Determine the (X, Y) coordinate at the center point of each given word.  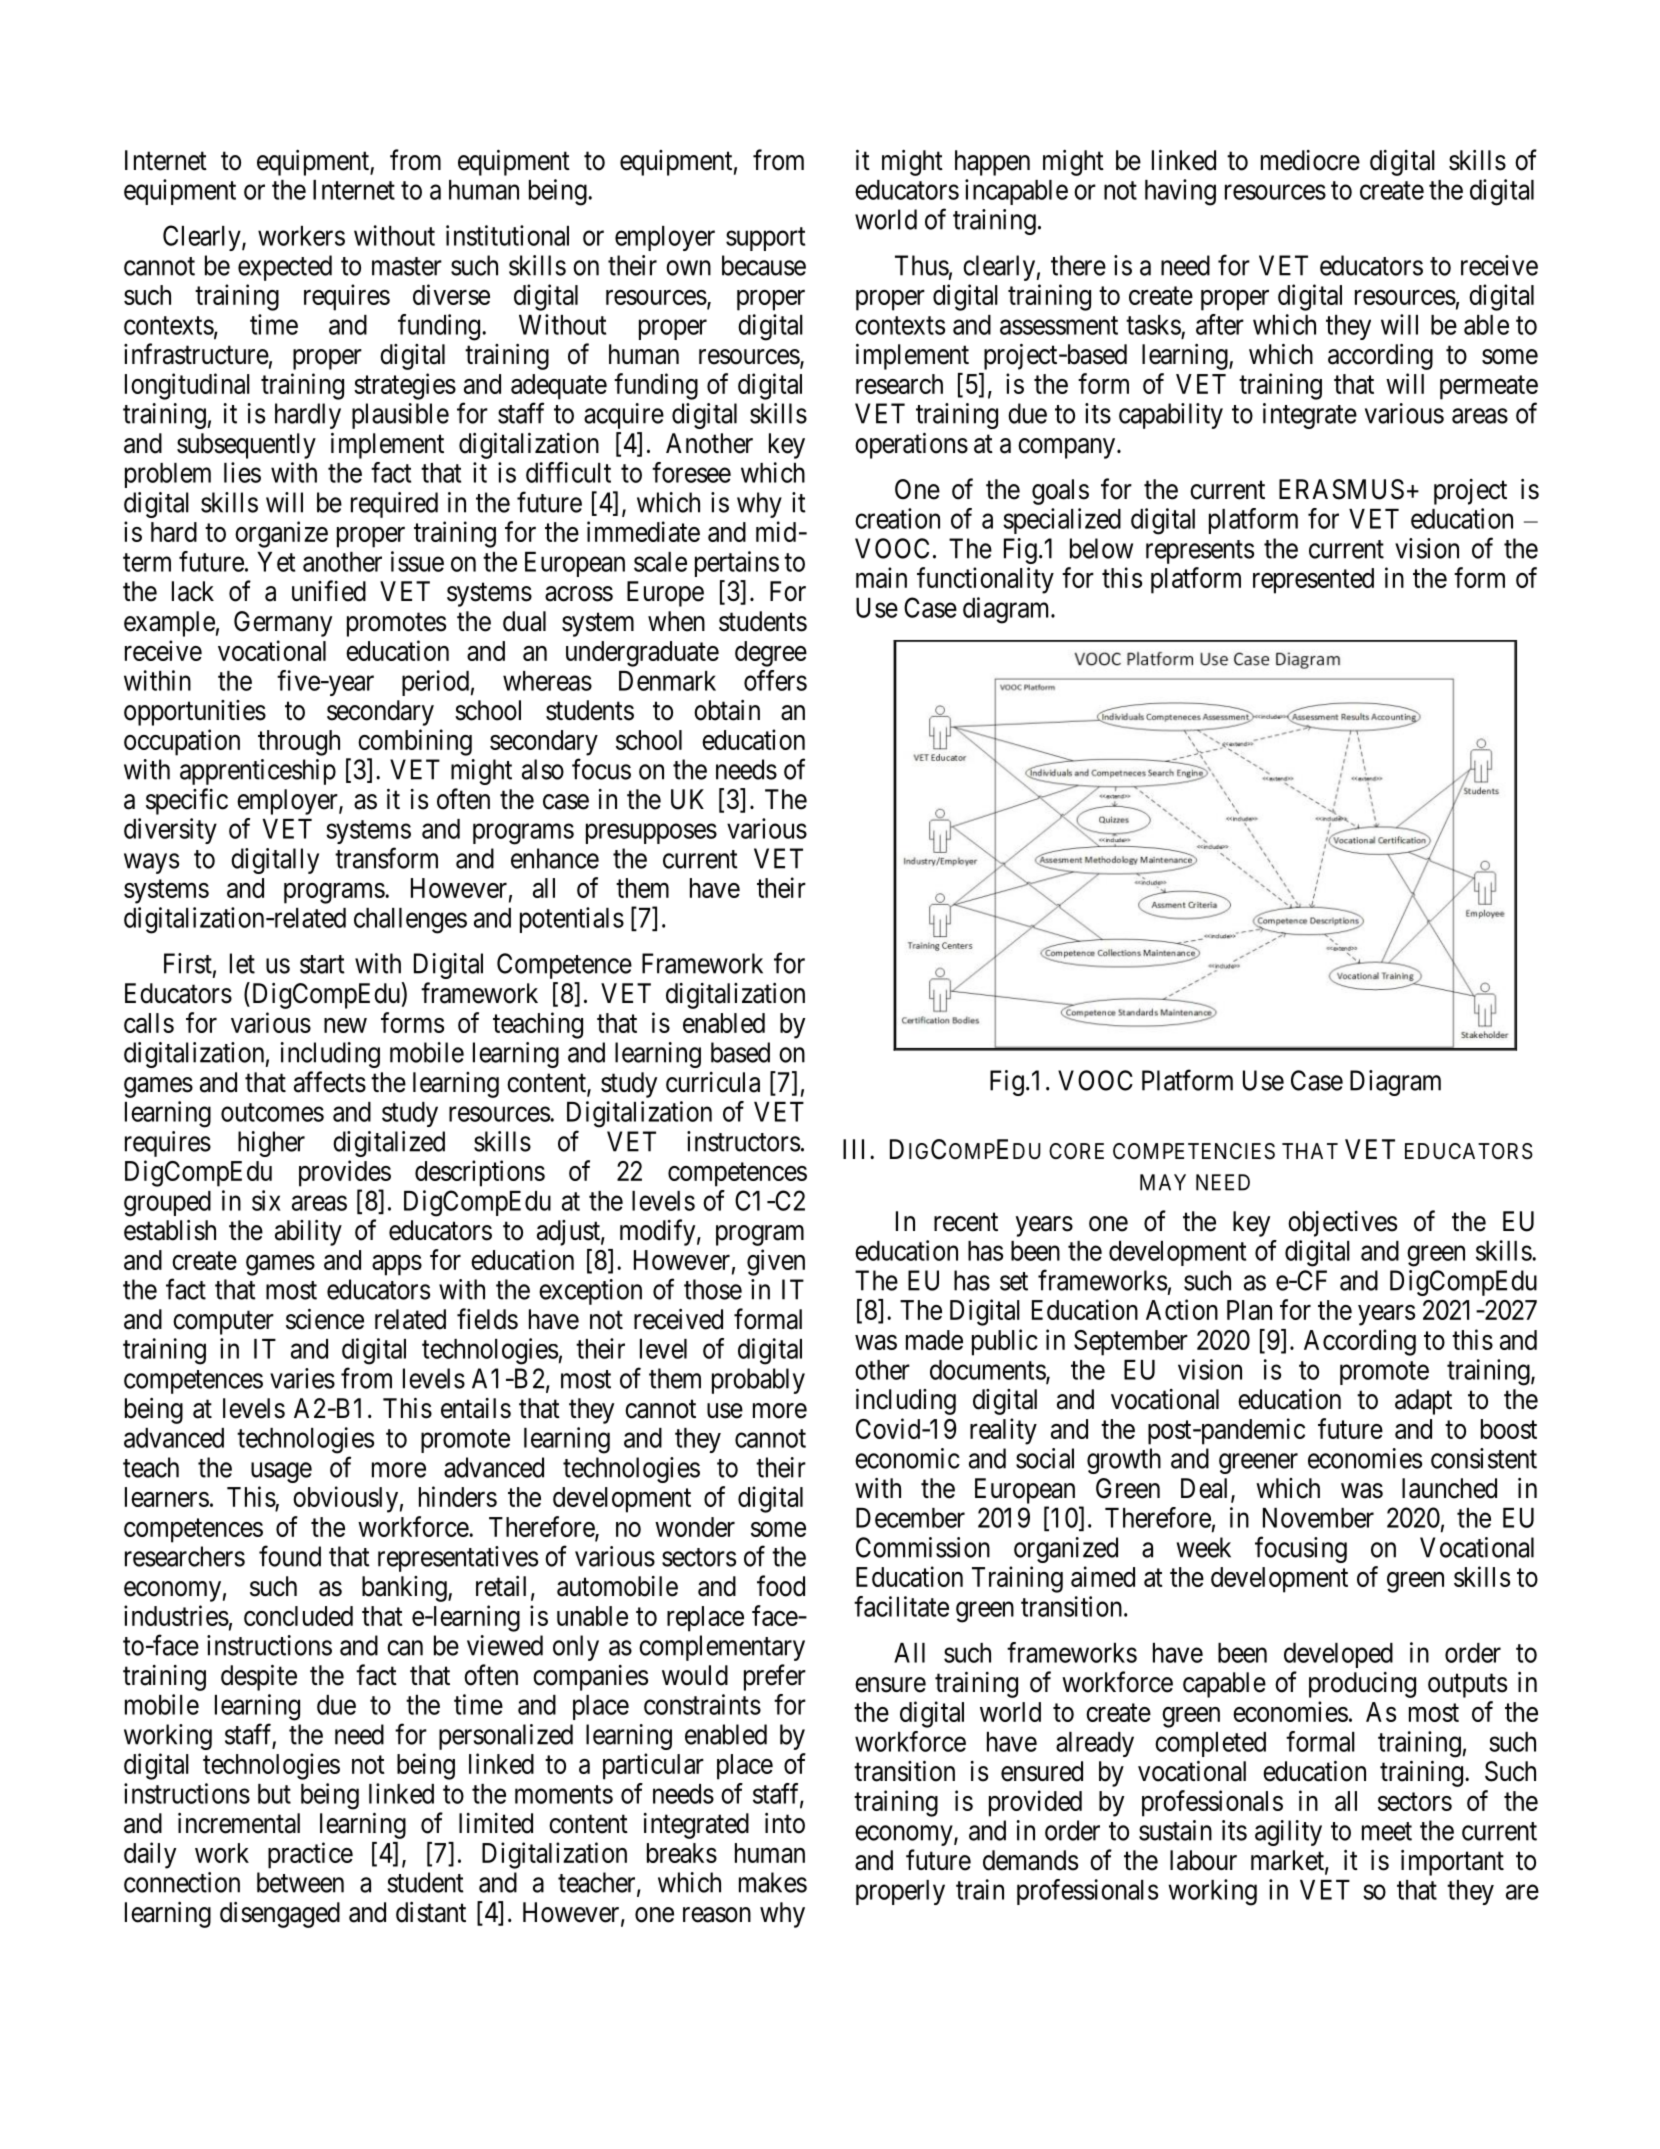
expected (285, 268)
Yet (276, 562)
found (290, 1556)
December (910, 1518)
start (322, 964)
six (266, 1200)
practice (310, 1855)
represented (1313, 581)
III (857, 1149)
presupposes (651, 834)
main (881, 577)
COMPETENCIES (1194, 1151)
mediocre (1310, 160)
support (765, 239)
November (1318, 1518)
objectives (1342, 1224)
